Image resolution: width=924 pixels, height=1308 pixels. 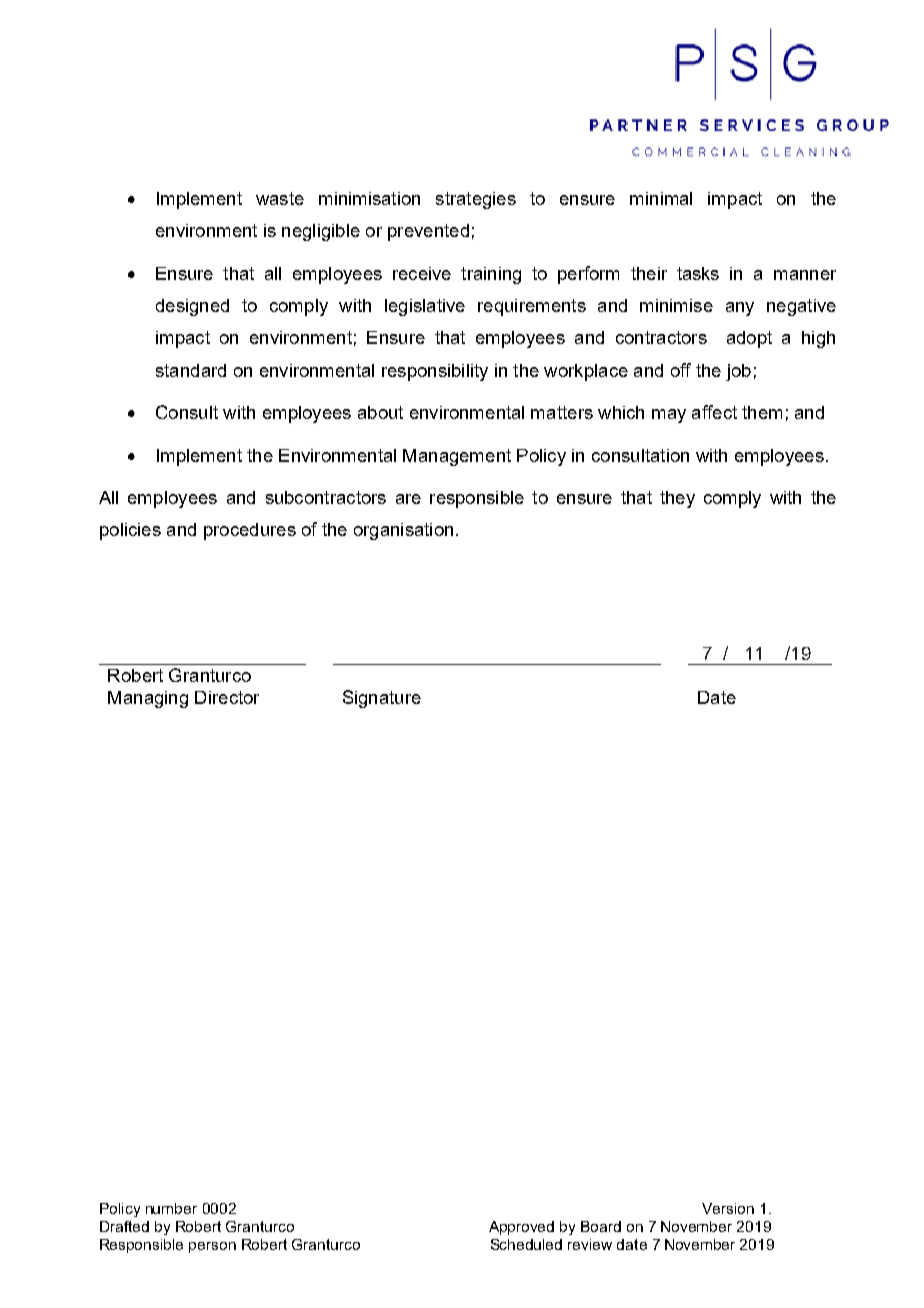 I want to click on Signature, so click(x=382, y=699).
